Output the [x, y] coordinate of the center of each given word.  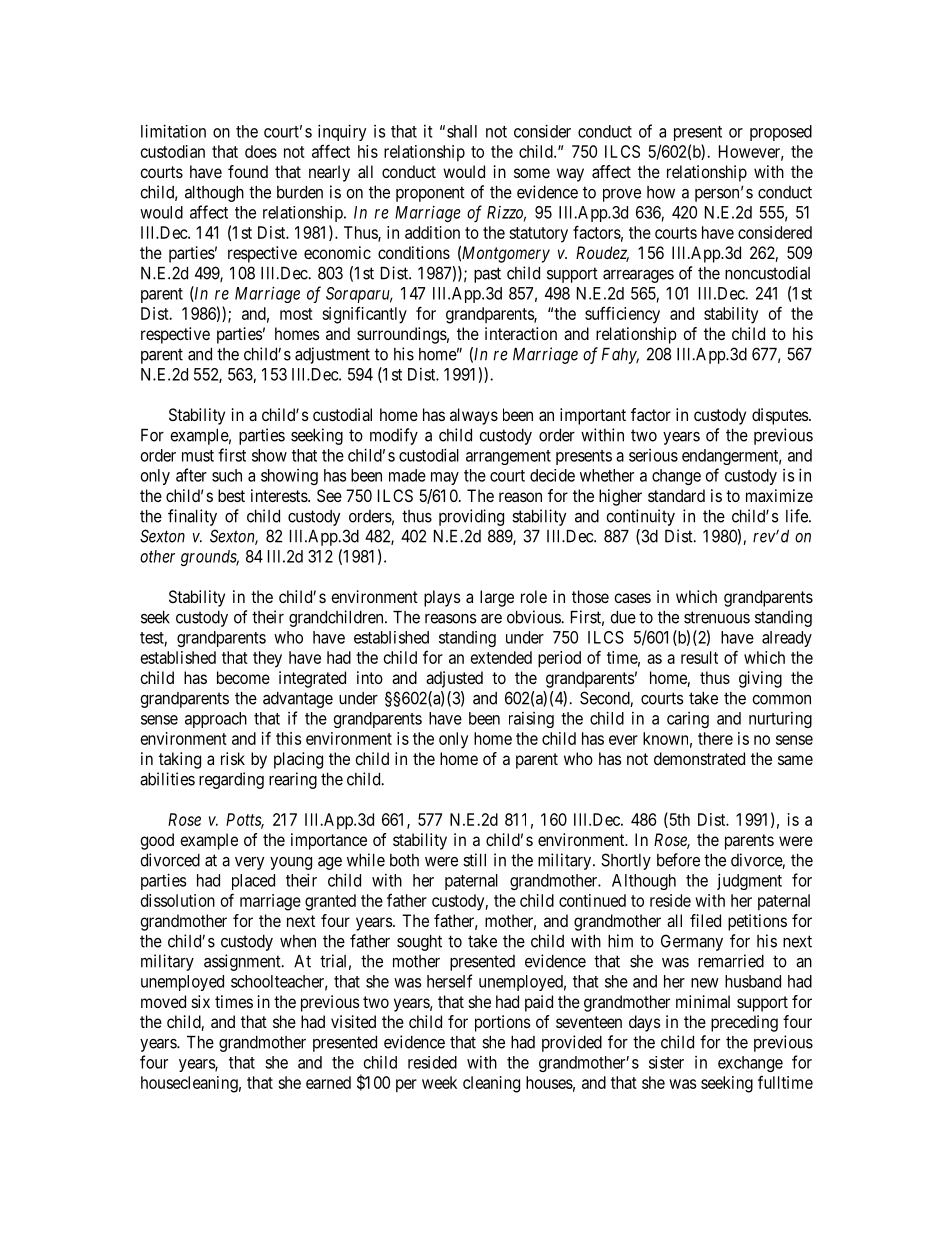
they [267, 659]
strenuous [717, 617]
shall [462, 131]
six [201, 1001]
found [248, 171]
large [497, 598]
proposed [781, 133]
